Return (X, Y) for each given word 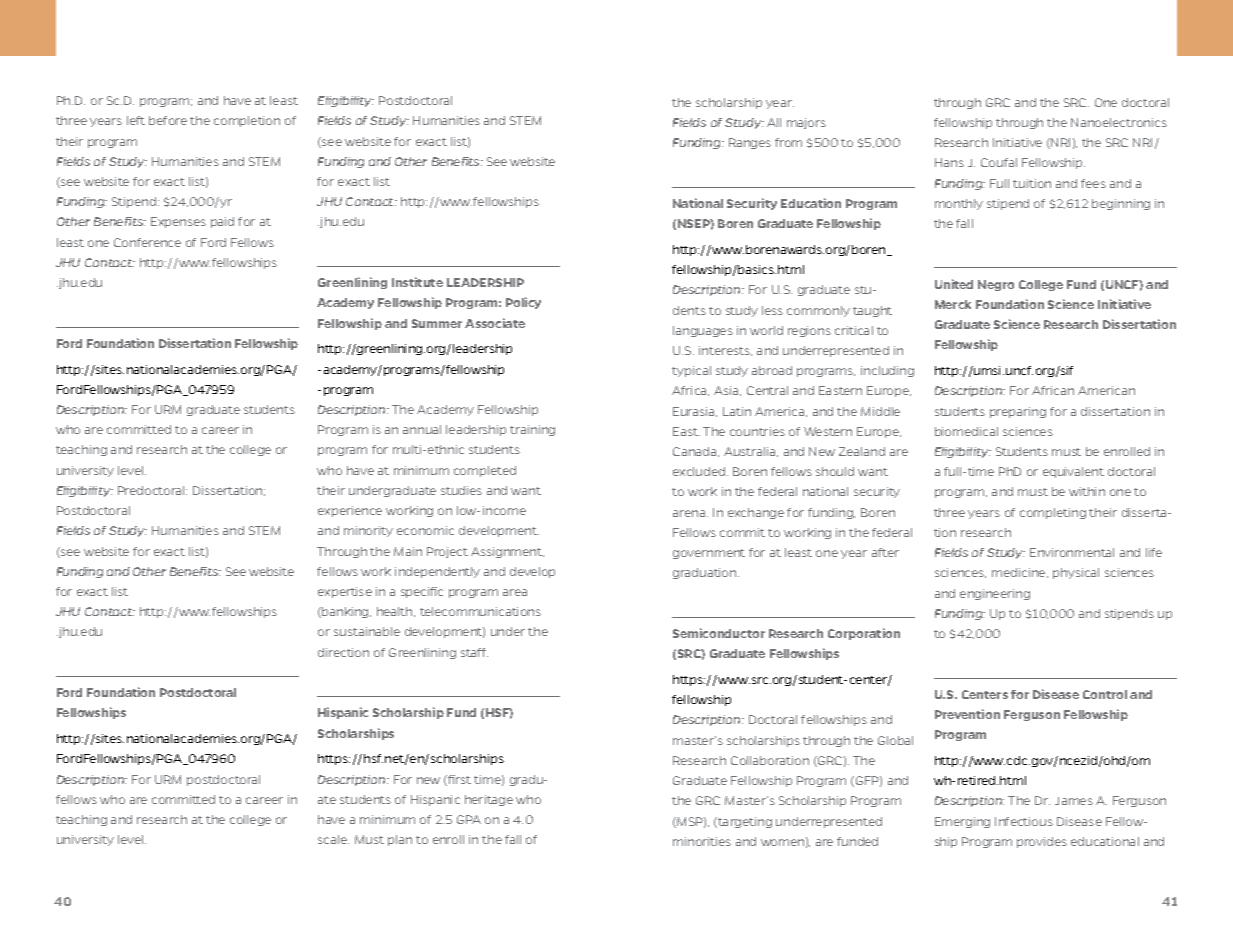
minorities (702, 841)
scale (333, 839)
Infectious (1024, 821)
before (168, 120)
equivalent (1073, 472)
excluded (700, 471)
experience (350, 511)
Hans (949, 162)
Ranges (750, 143)
